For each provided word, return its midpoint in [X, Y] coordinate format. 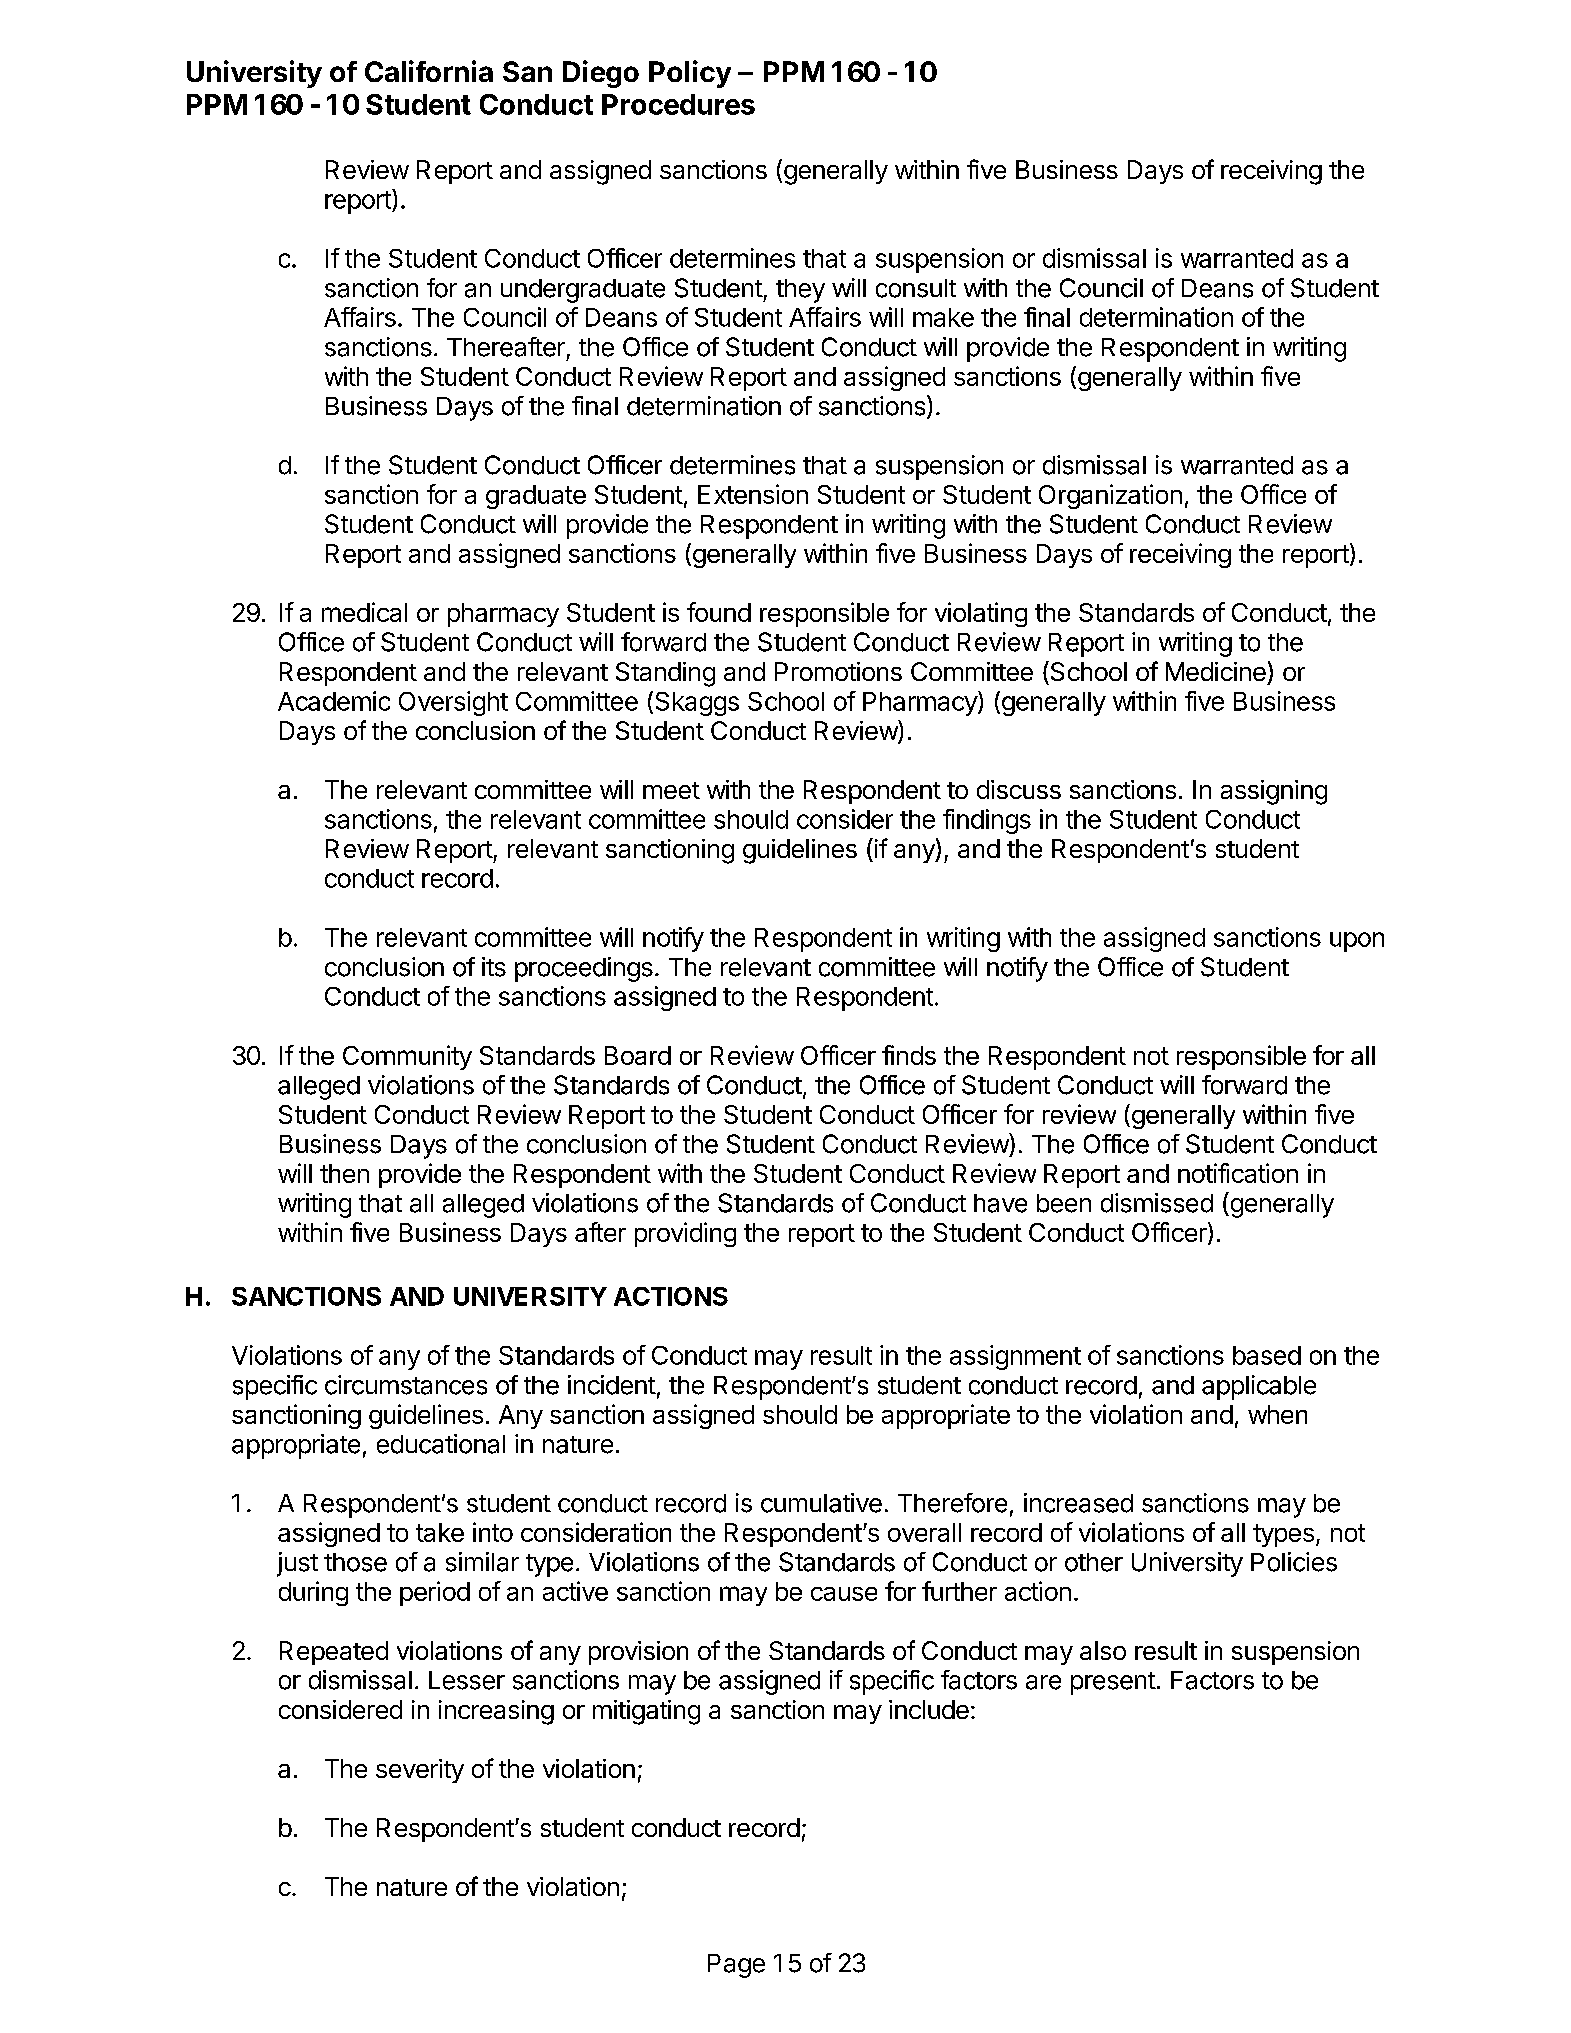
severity [420, 1771]
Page [736, 1966]
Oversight [453, 703]
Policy [690, 74]
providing [685, 1234]
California [429, 71]
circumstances [406, 1385]
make [943, 317]
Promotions [838, 671]
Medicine [1216, 671]
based [1267, 1355]
